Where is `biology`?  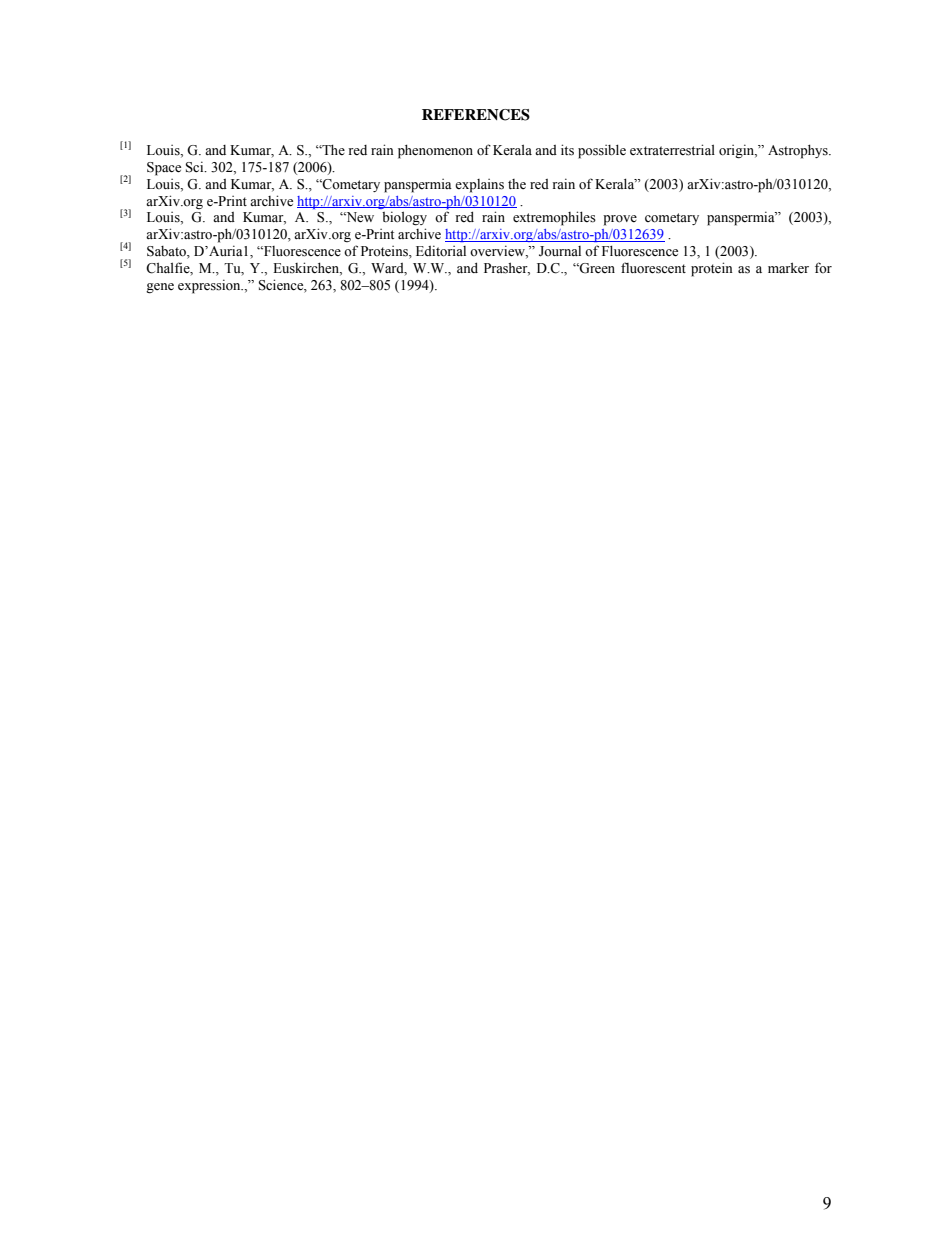
biology is located at coordinates (404, 218).
